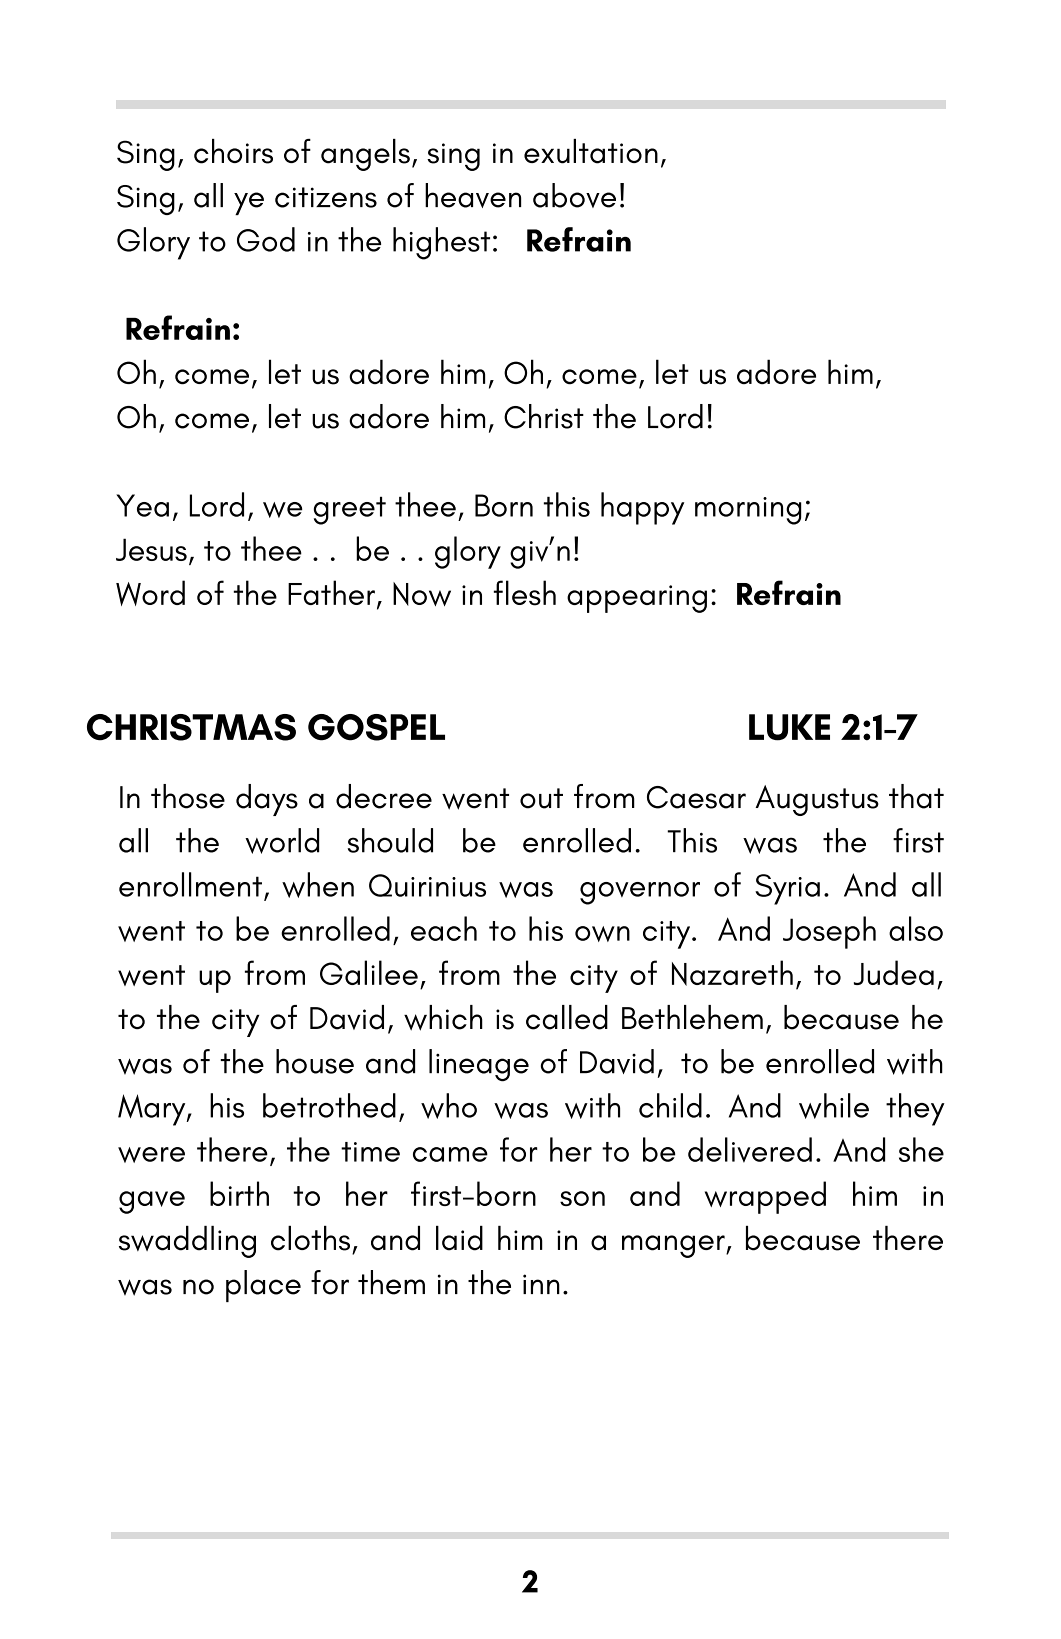  I want to click on happy, so click(642, 508).
